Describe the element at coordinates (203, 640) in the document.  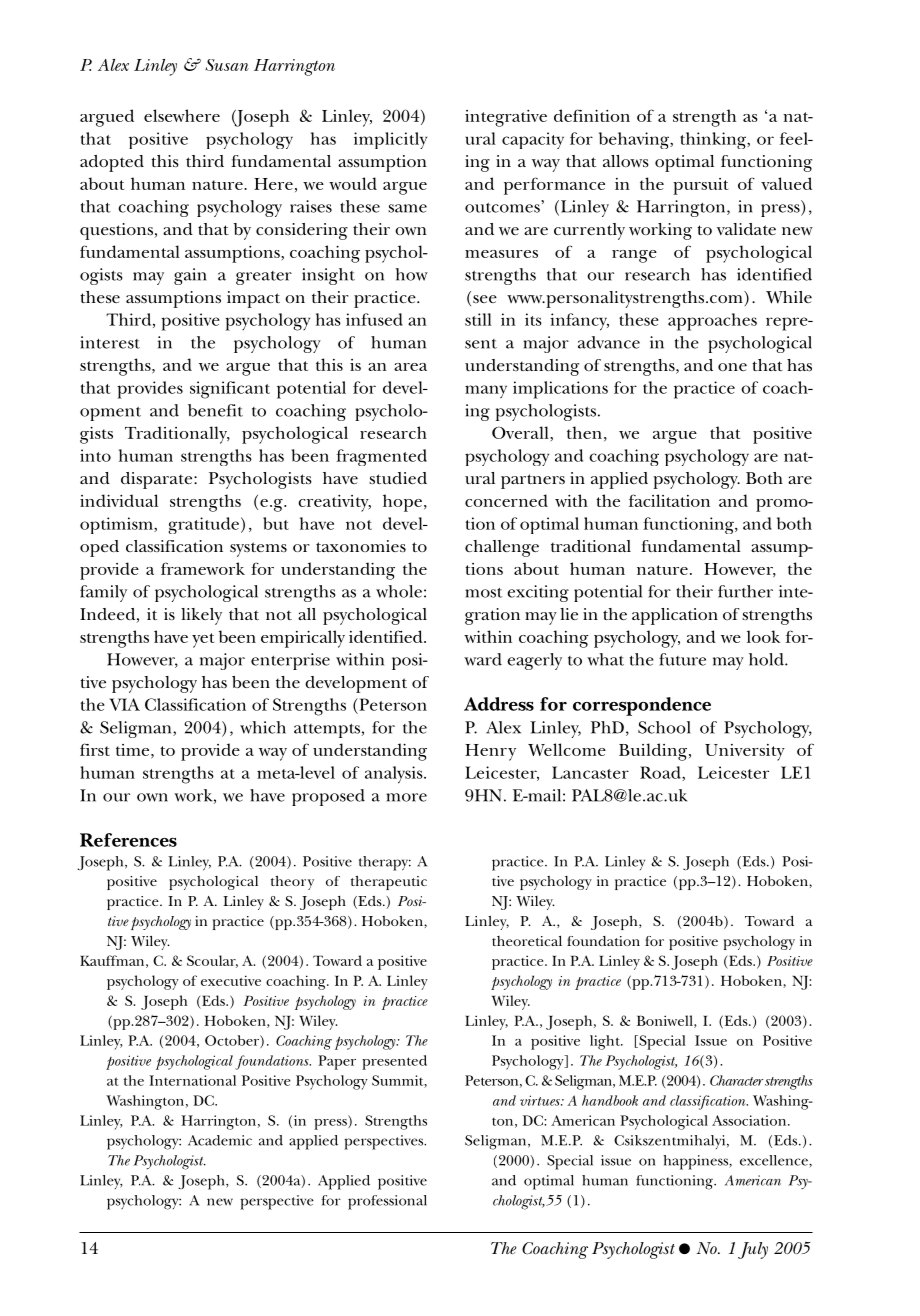
I see `yet` at that location.
